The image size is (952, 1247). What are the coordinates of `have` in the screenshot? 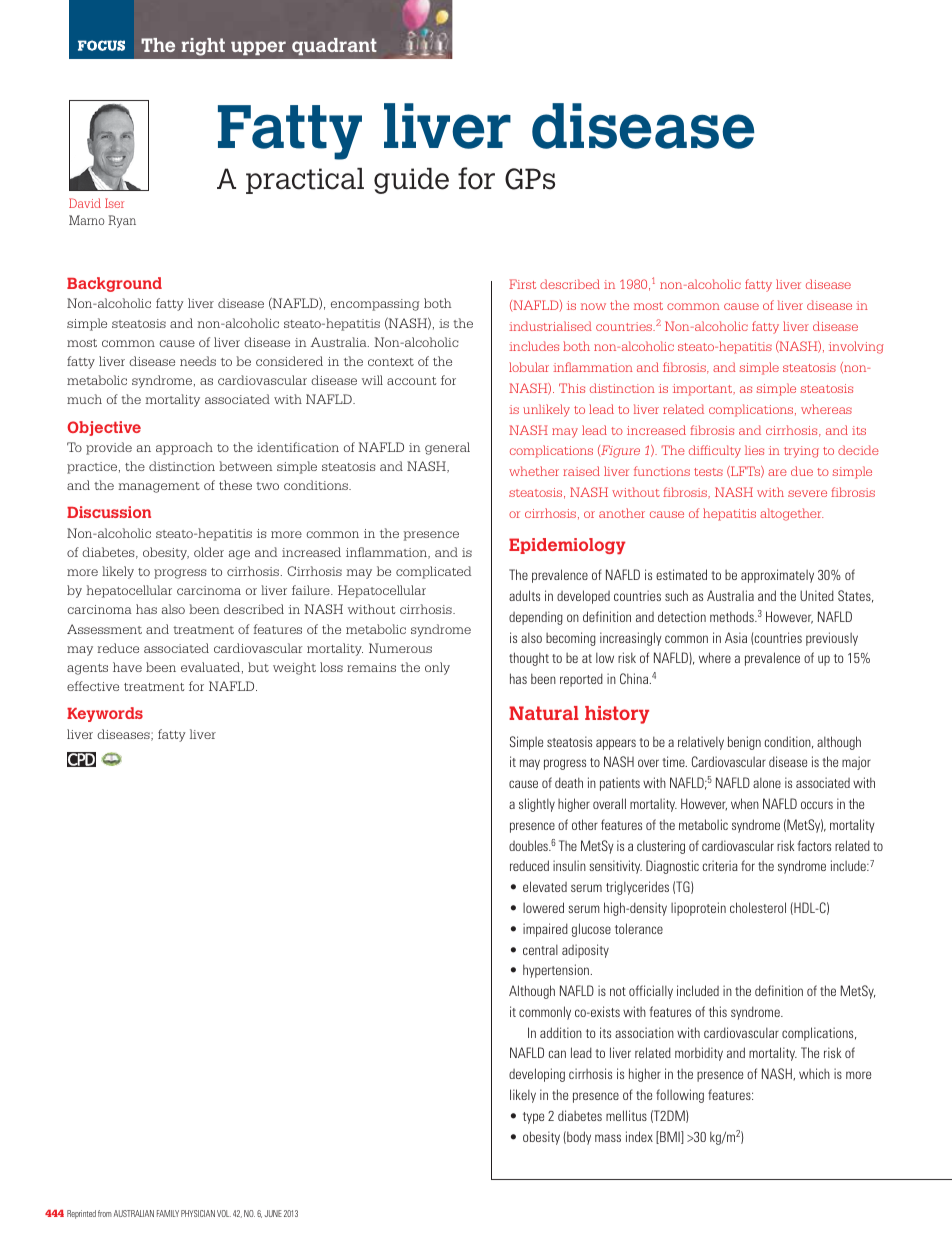 It's located at (127, 667).
